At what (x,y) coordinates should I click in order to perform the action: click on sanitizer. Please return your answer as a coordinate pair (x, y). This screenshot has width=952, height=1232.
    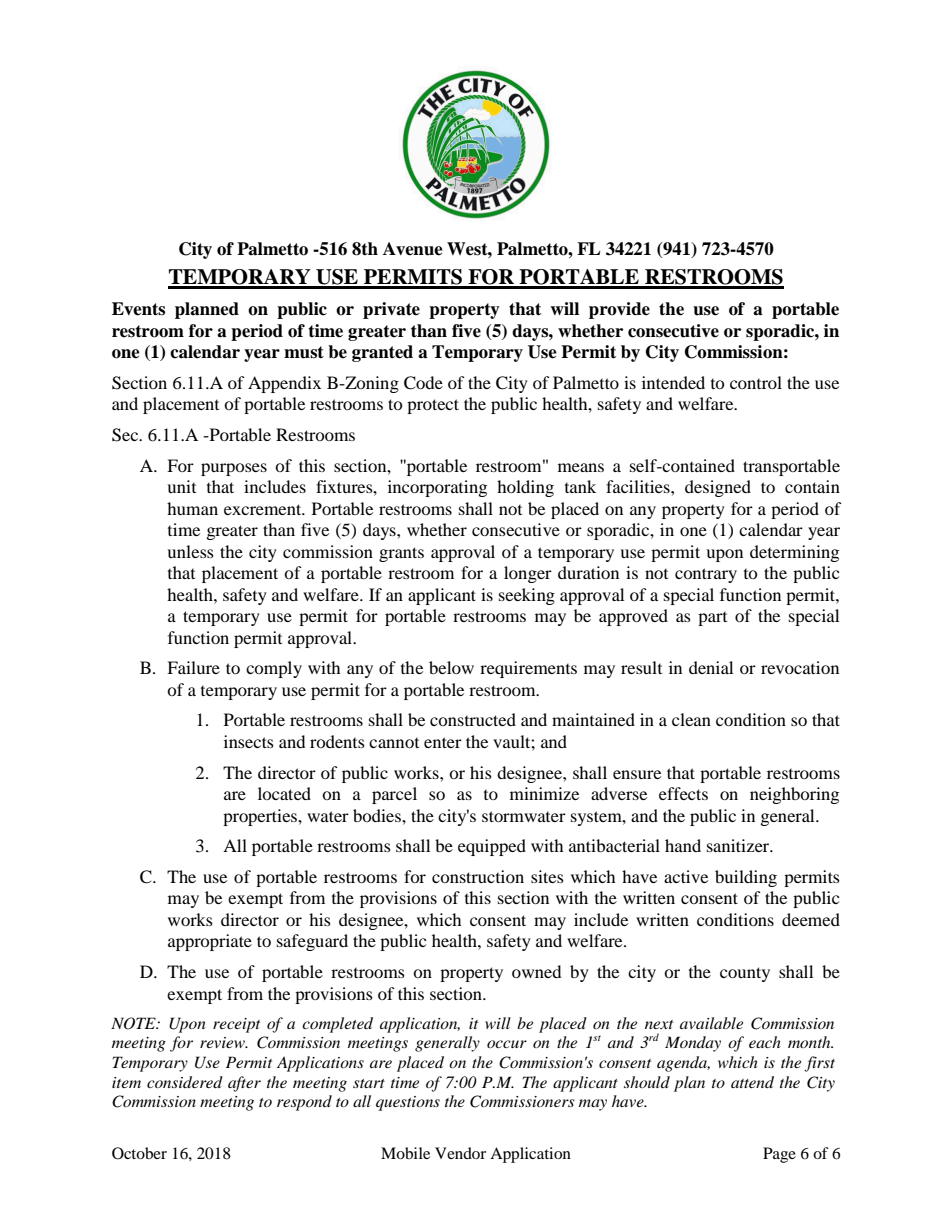
    Looking at the image, I should click on (739, 845).
